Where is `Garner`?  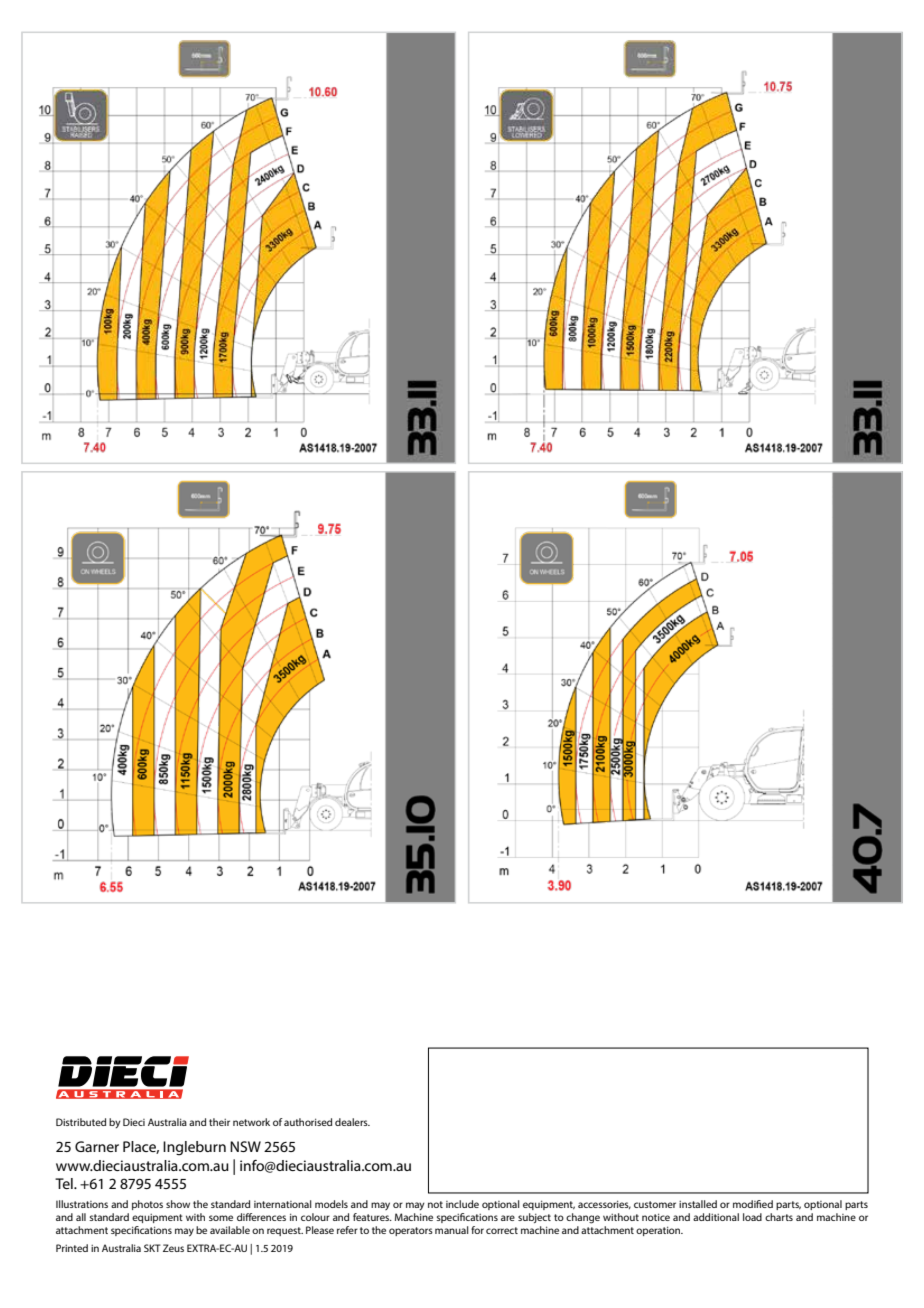
Garner is located at coordinates (97, 1146).
